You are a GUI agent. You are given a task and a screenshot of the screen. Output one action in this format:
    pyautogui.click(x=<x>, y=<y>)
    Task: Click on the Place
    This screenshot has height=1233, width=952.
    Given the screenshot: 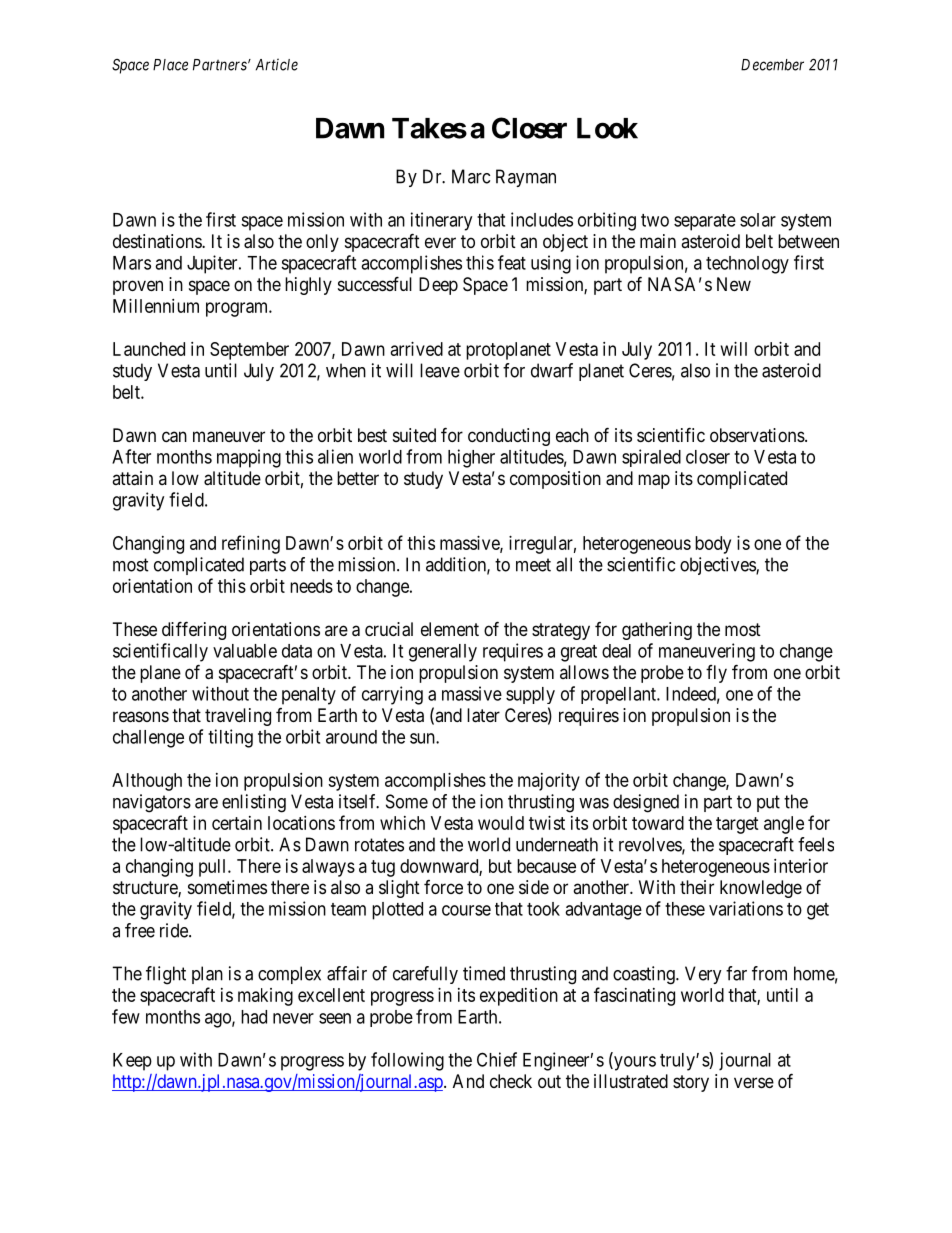 What is the action you would take?
    pyautogui.click(x=170, y=65)
